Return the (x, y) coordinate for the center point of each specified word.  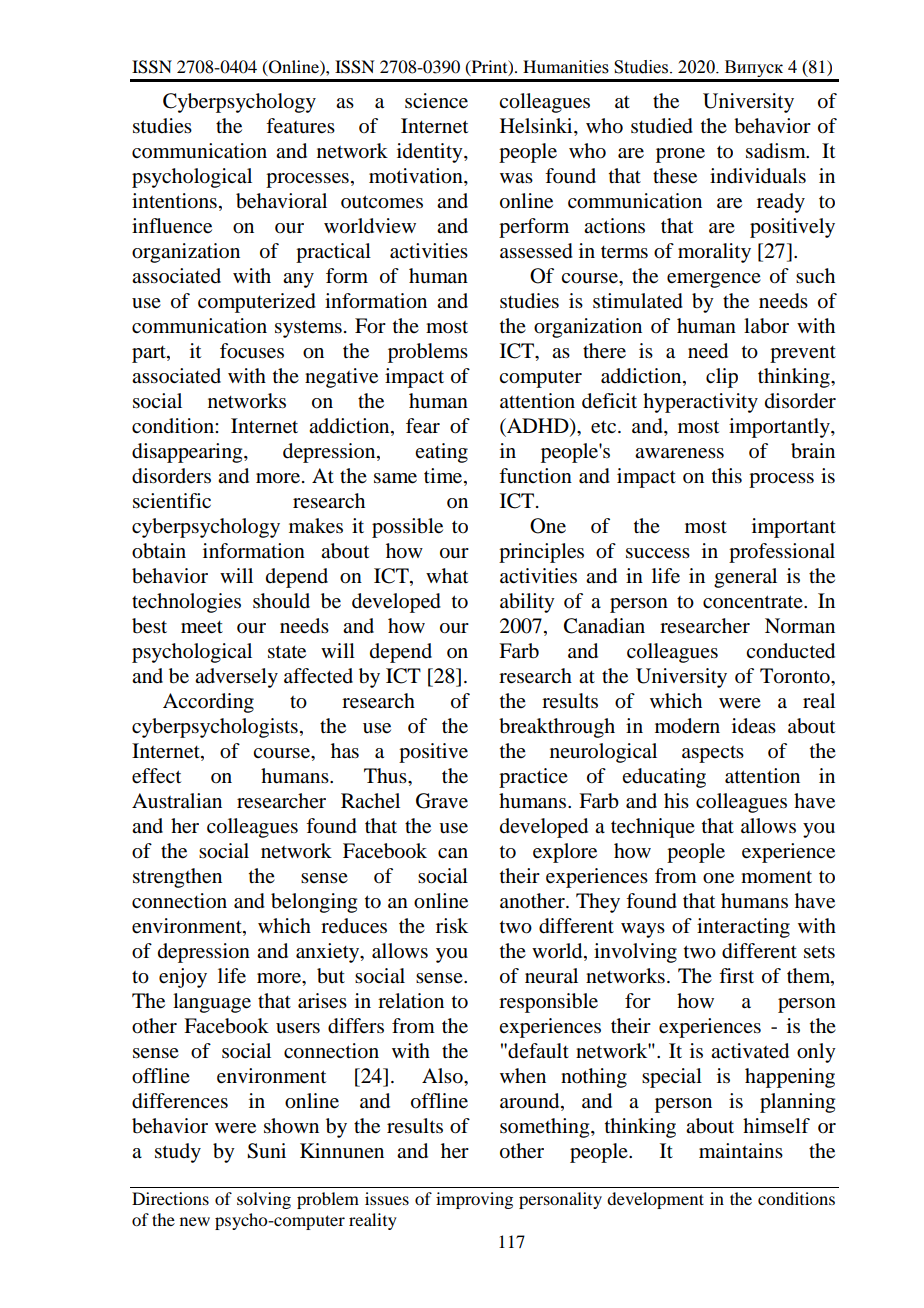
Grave (442, 801)
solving (264, 1200)
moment (776, 877)
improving (474, 1200)
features (300, 126)
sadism (777, 151)
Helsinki (537, 127)
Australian (177, 800)
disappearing (188, 453)
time (444, 477)
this (727, 476)
